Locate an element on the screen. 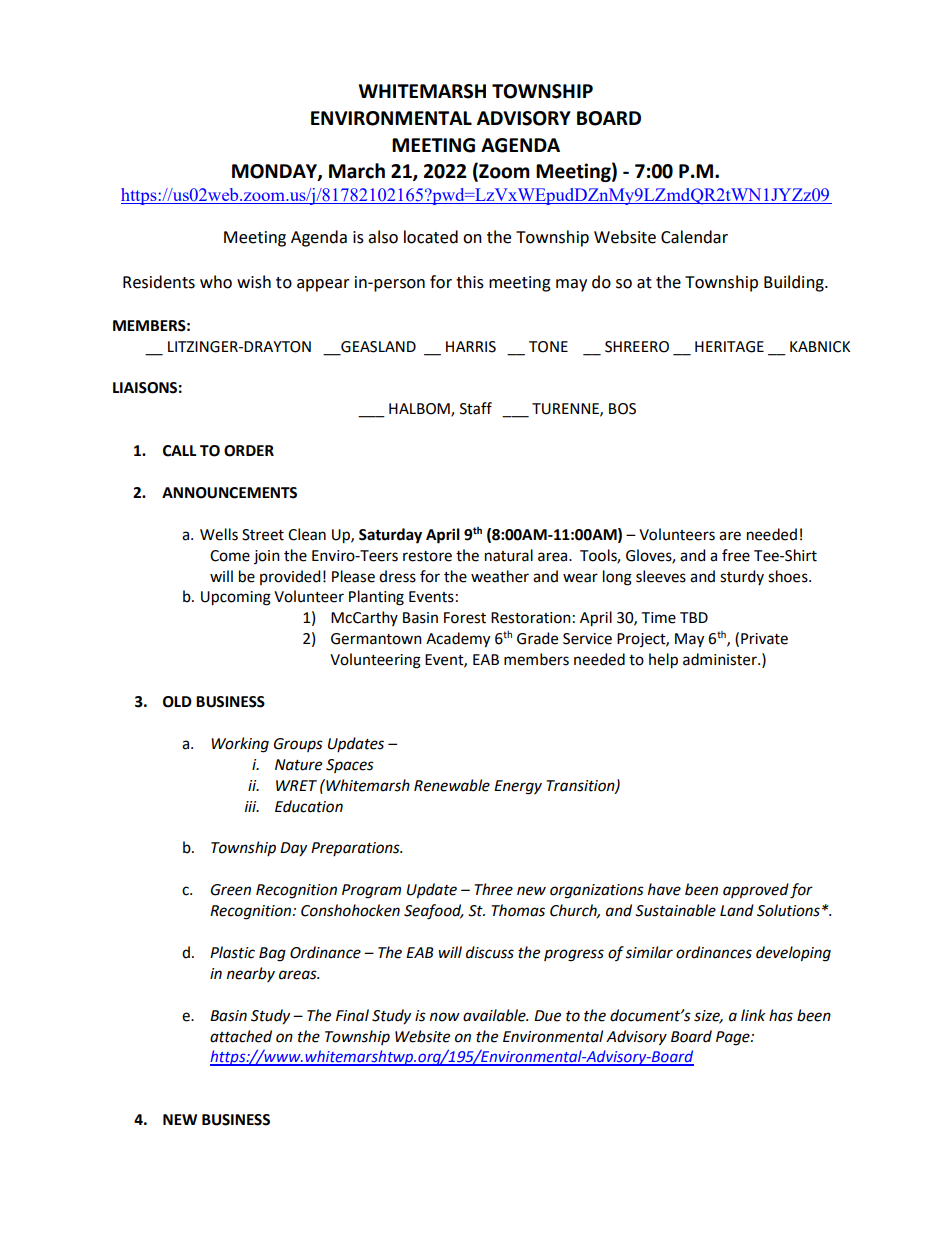 The height and width of the screenshot is (1233, 952). HERITAGE is located at coordinates (729, 347).
